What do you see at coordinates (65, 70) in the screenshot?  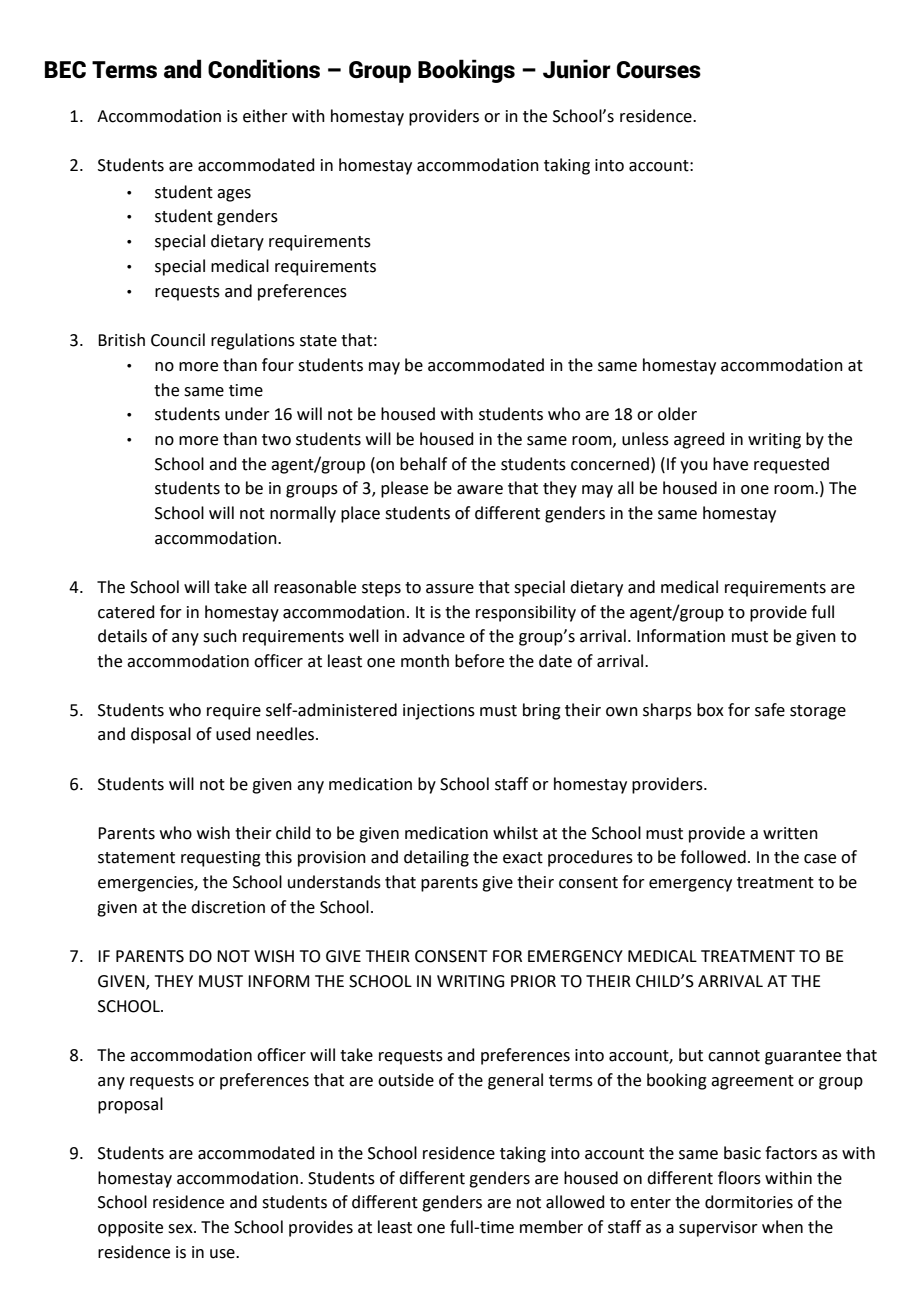 I see `BEC` at bounding box center [65, 70].
